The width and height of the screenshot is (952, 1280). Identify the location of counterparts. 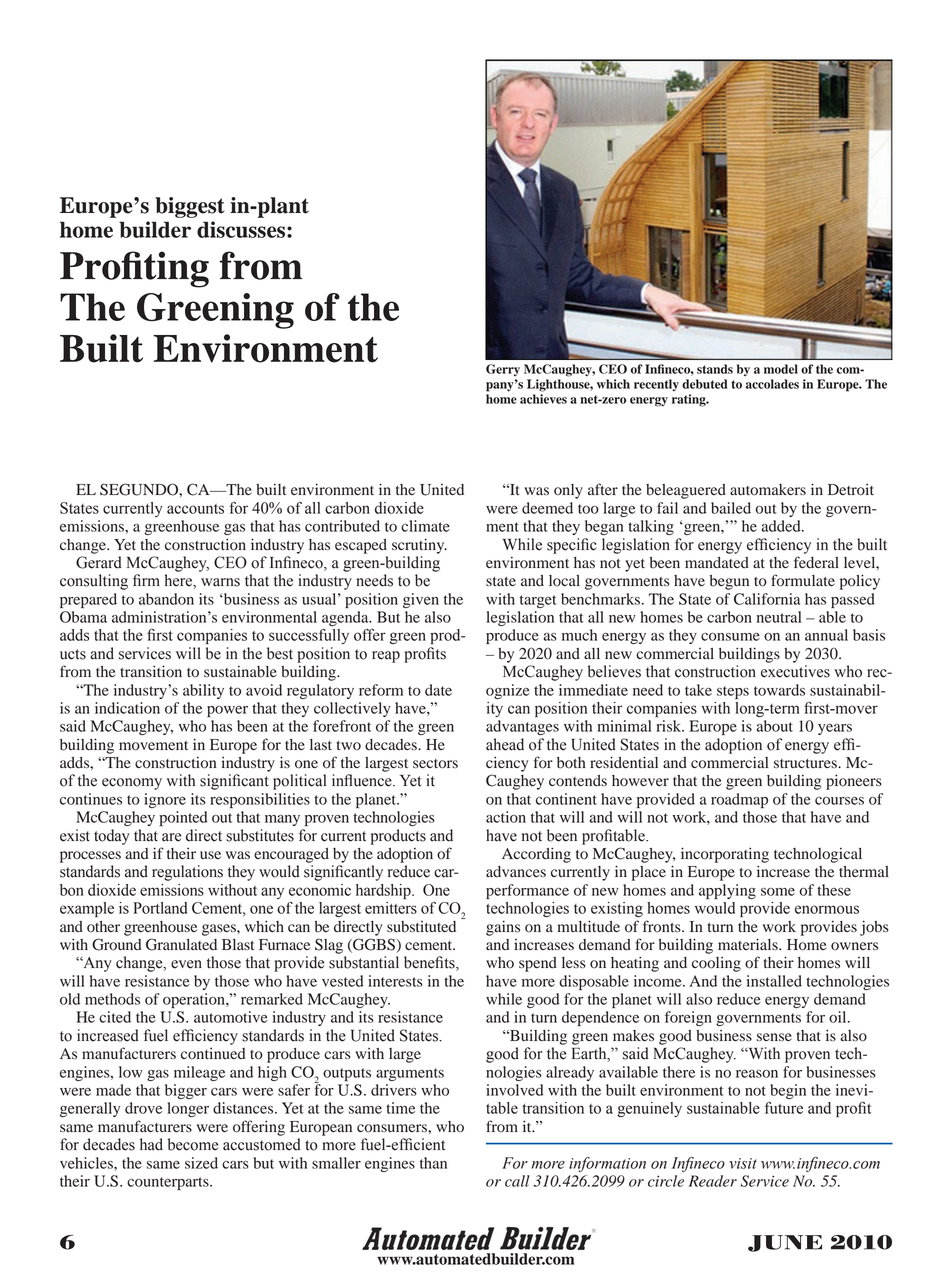
(169, 1183).
